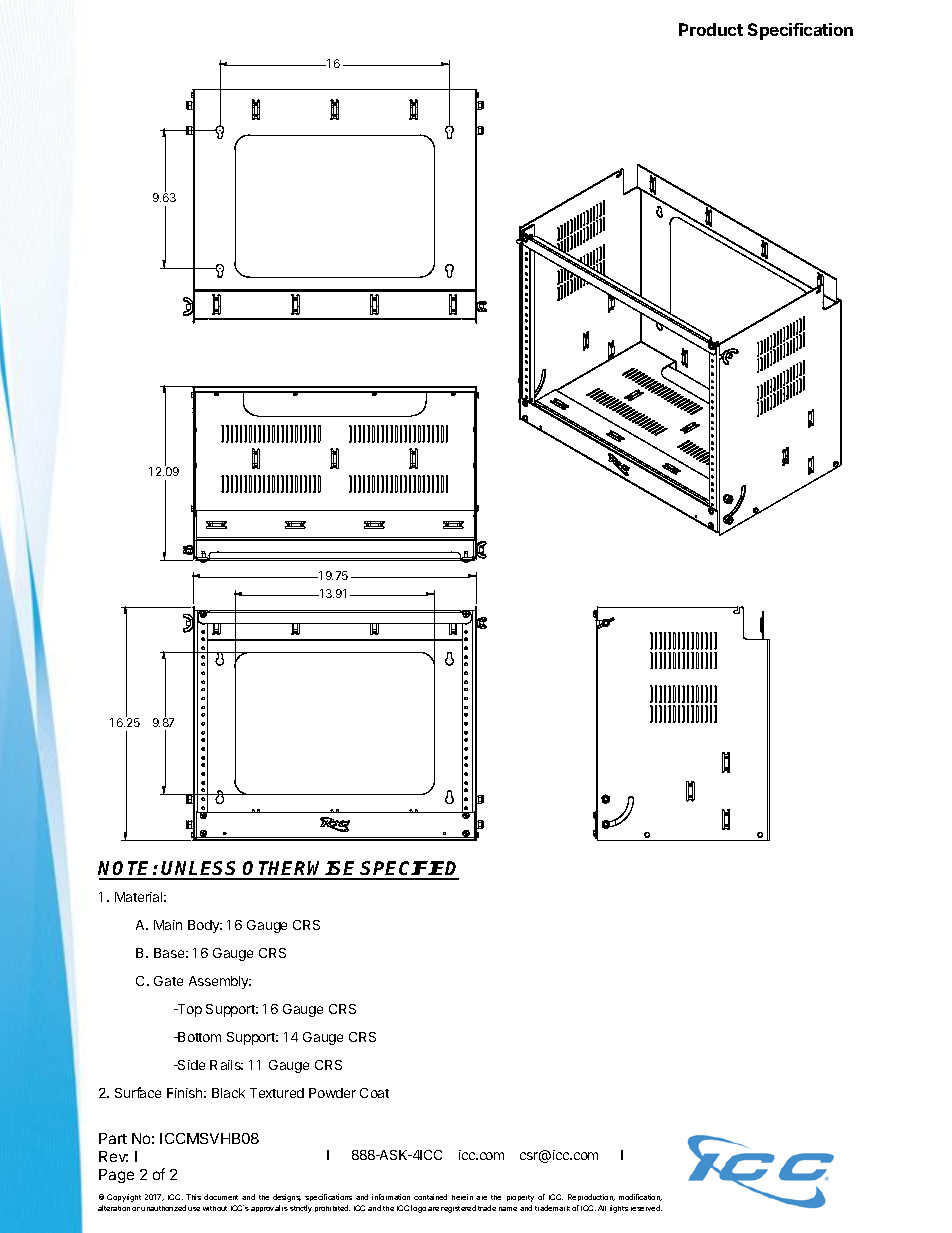  Describe the element at coordinates (391, 1197) in the image. I see `information` at that location.
